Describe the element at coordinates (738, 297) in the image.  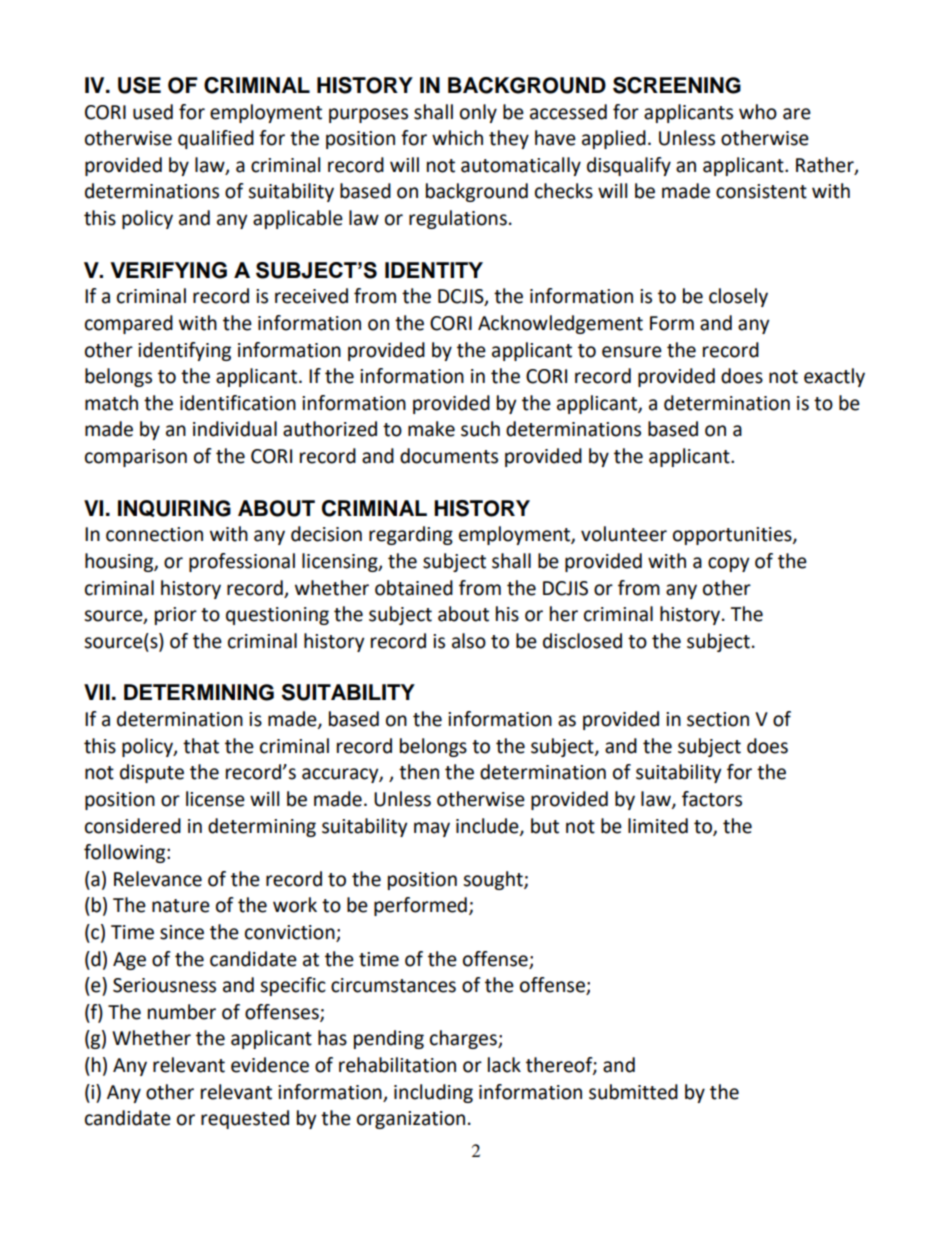
I see `closely` at that location.
